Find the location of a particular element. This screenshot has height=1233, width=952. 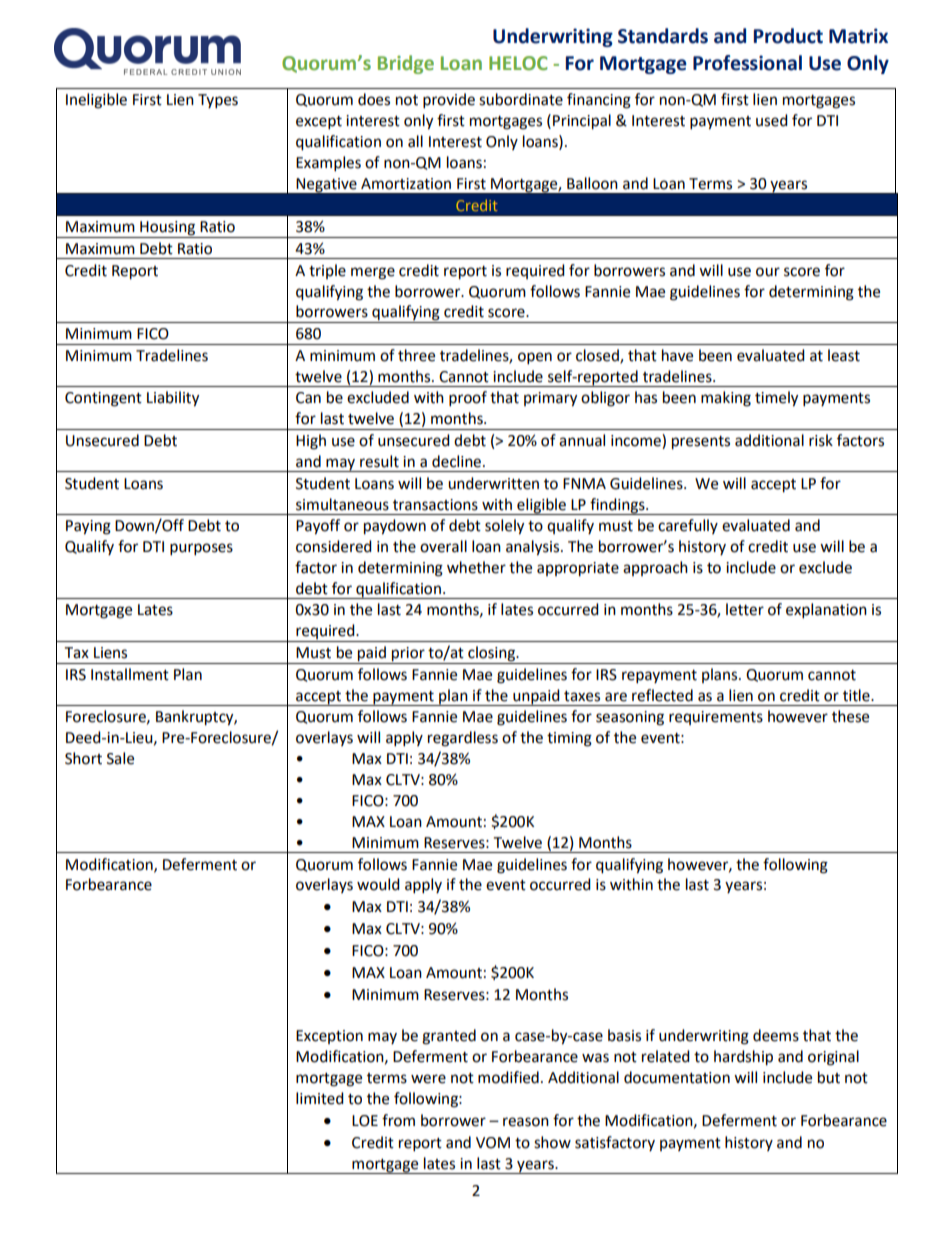

Professional is located at coordinates (747, 63).
